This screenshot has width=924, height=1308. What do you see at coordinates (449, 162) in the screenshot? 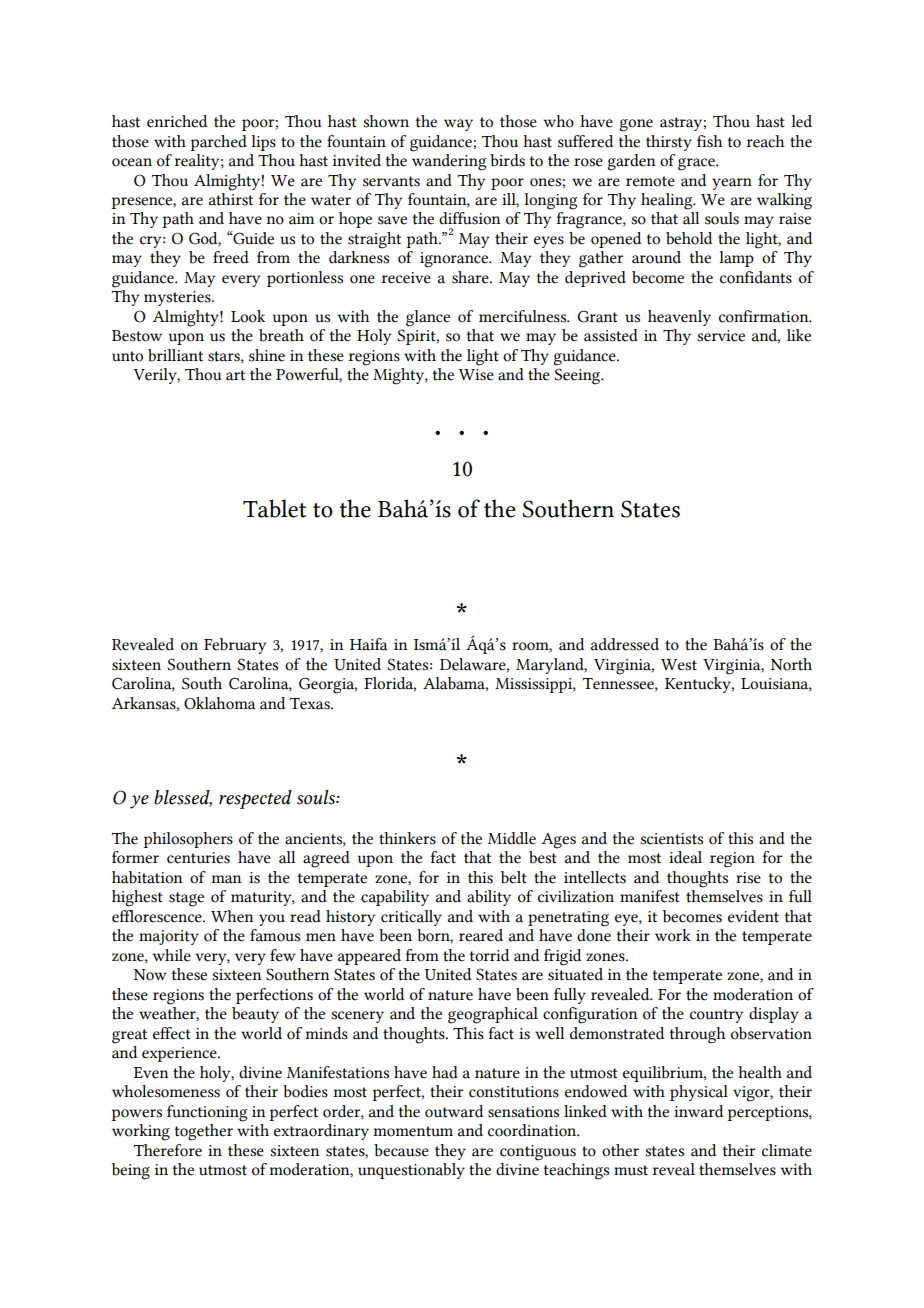
I see `wandering` at bounding box center [449, 162].
